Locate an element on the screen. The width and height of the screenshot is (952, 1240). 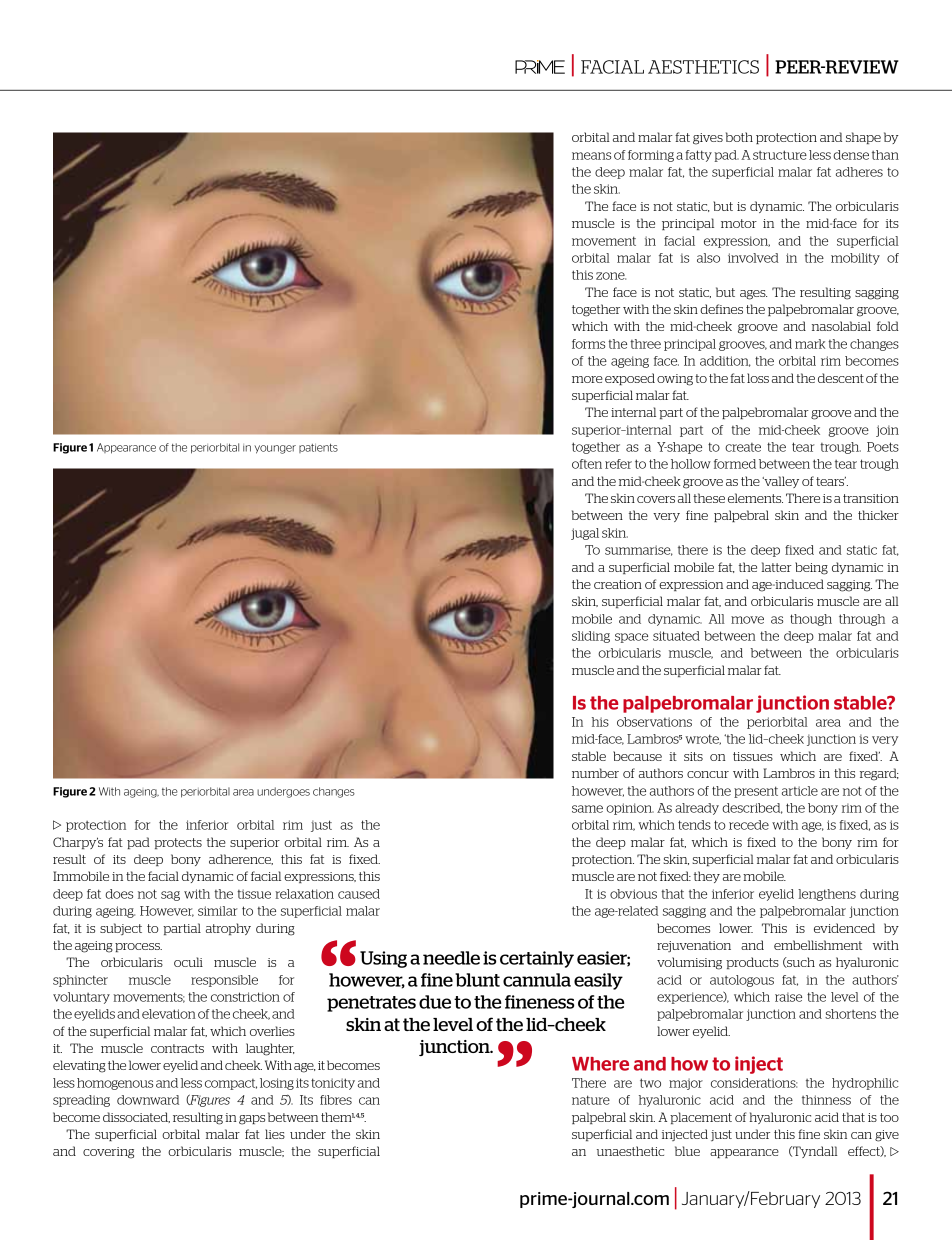
structure is located at coordinates (780, 155).
